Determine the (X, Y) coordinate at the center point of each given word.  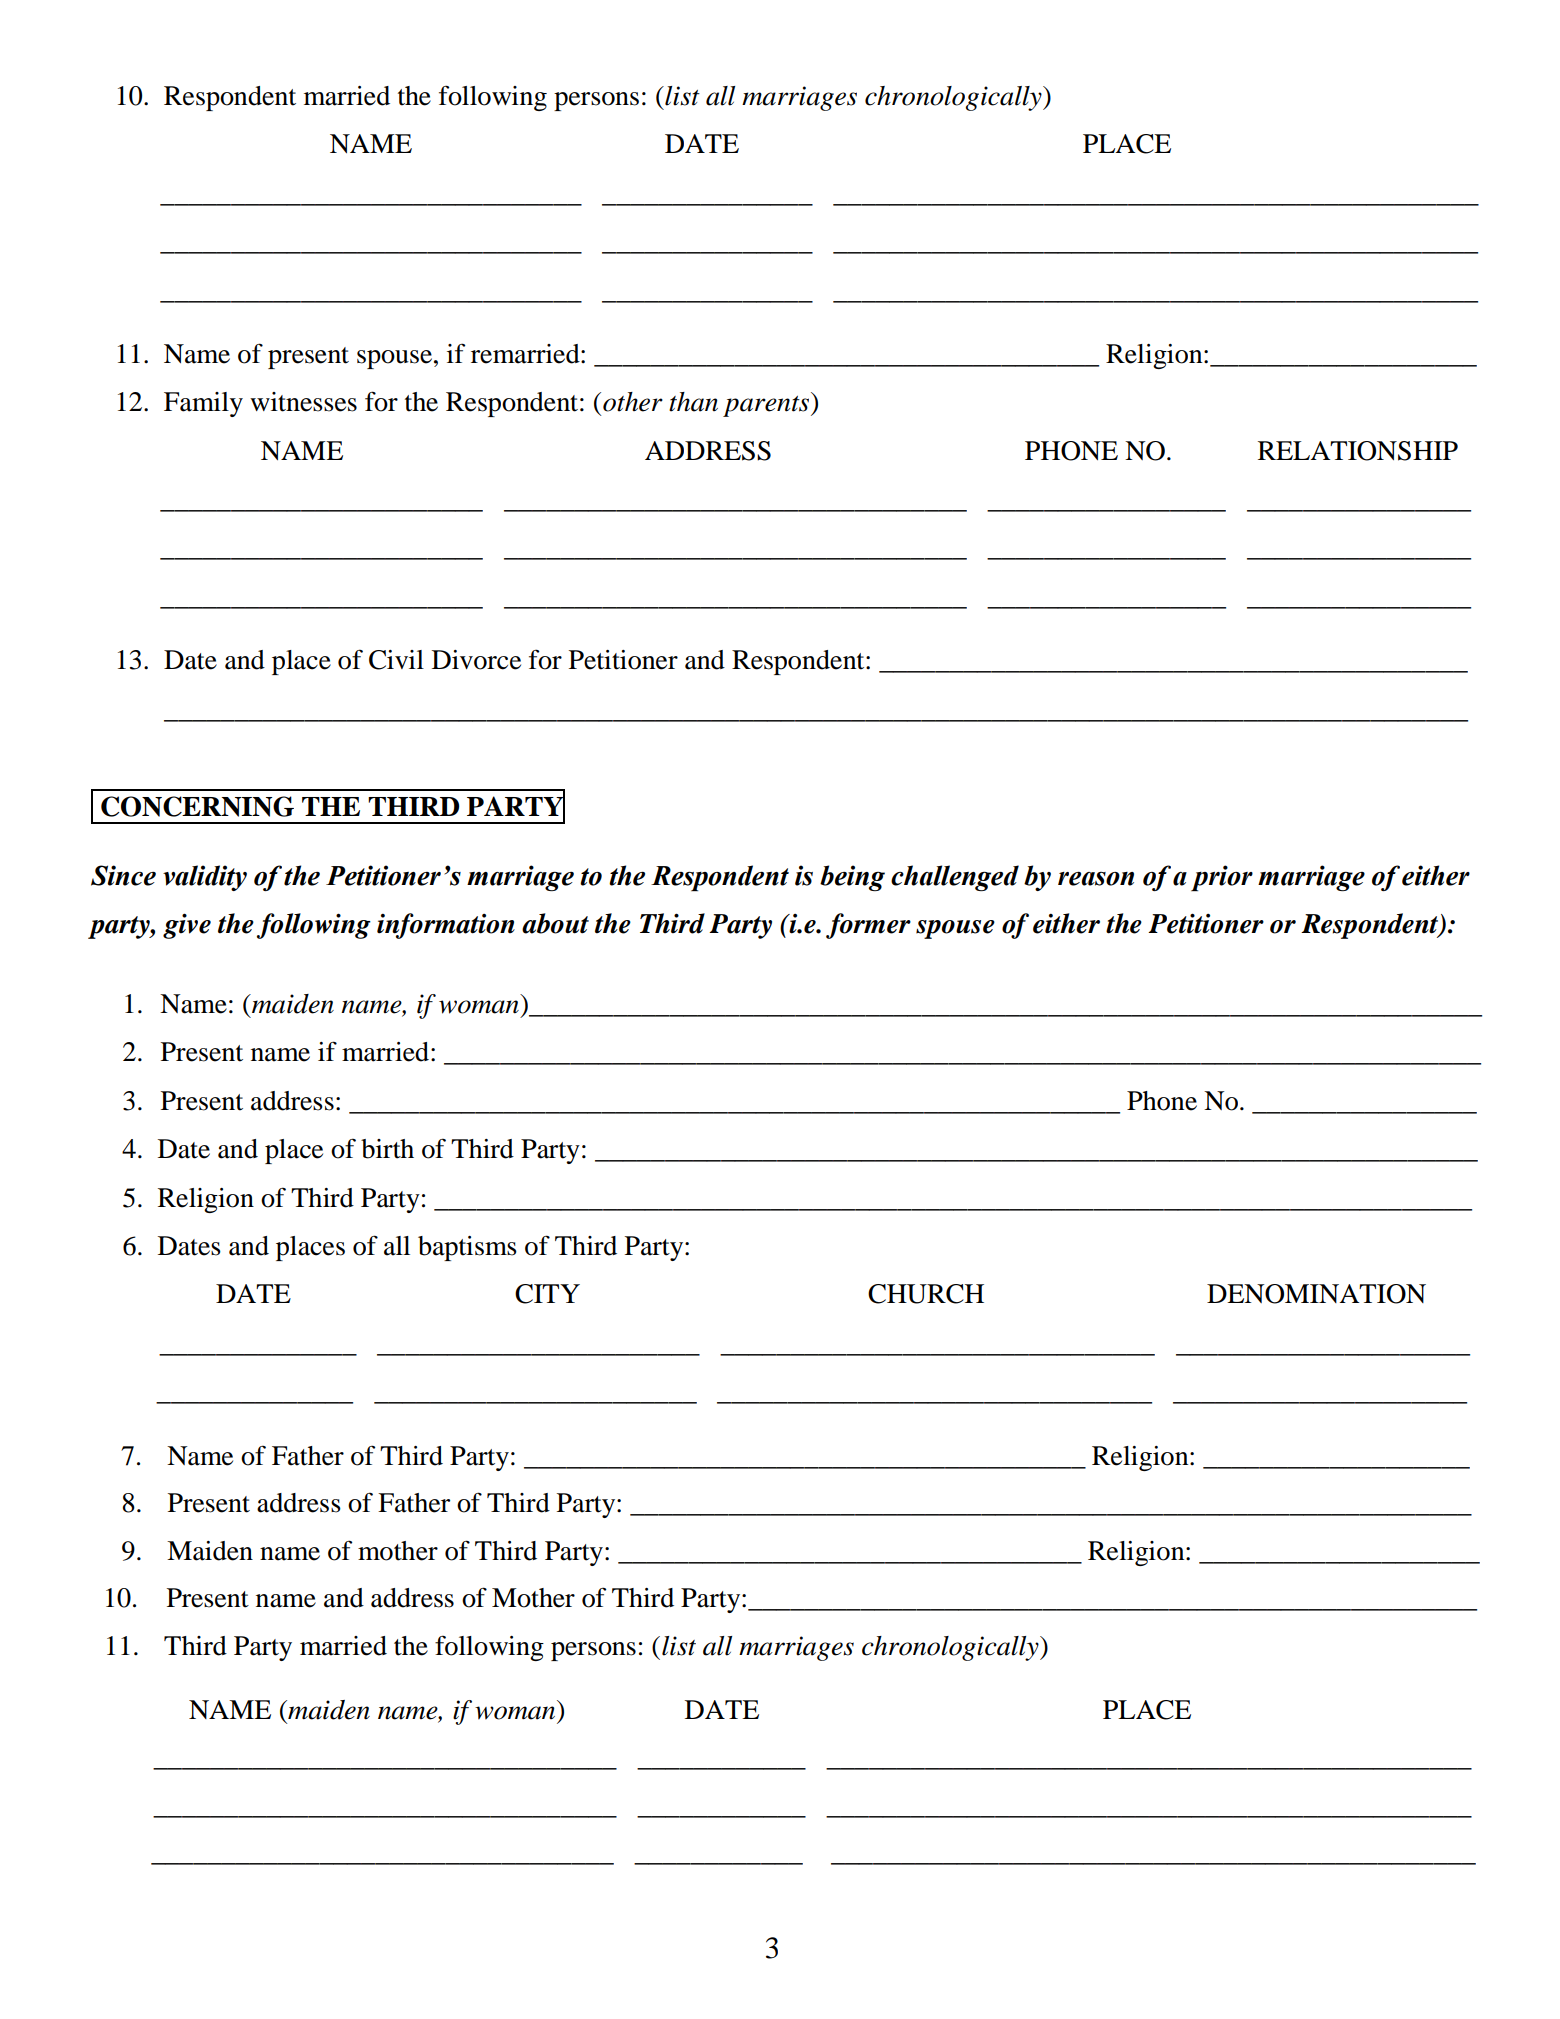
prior (1222, 878)
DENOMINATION (1316, 1294)
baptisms (467, 1248)
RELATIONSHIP (1358, 451)
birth (387, 1149)
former (868, 926)
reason (1096, 879)
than (693, 402)
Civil (396, 660)
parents (767, 406)
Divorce (476, 660)
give (187, 926)
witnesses (303, 402)
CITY (547, 1294)
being (852, 878)
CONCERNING (197, 806)
